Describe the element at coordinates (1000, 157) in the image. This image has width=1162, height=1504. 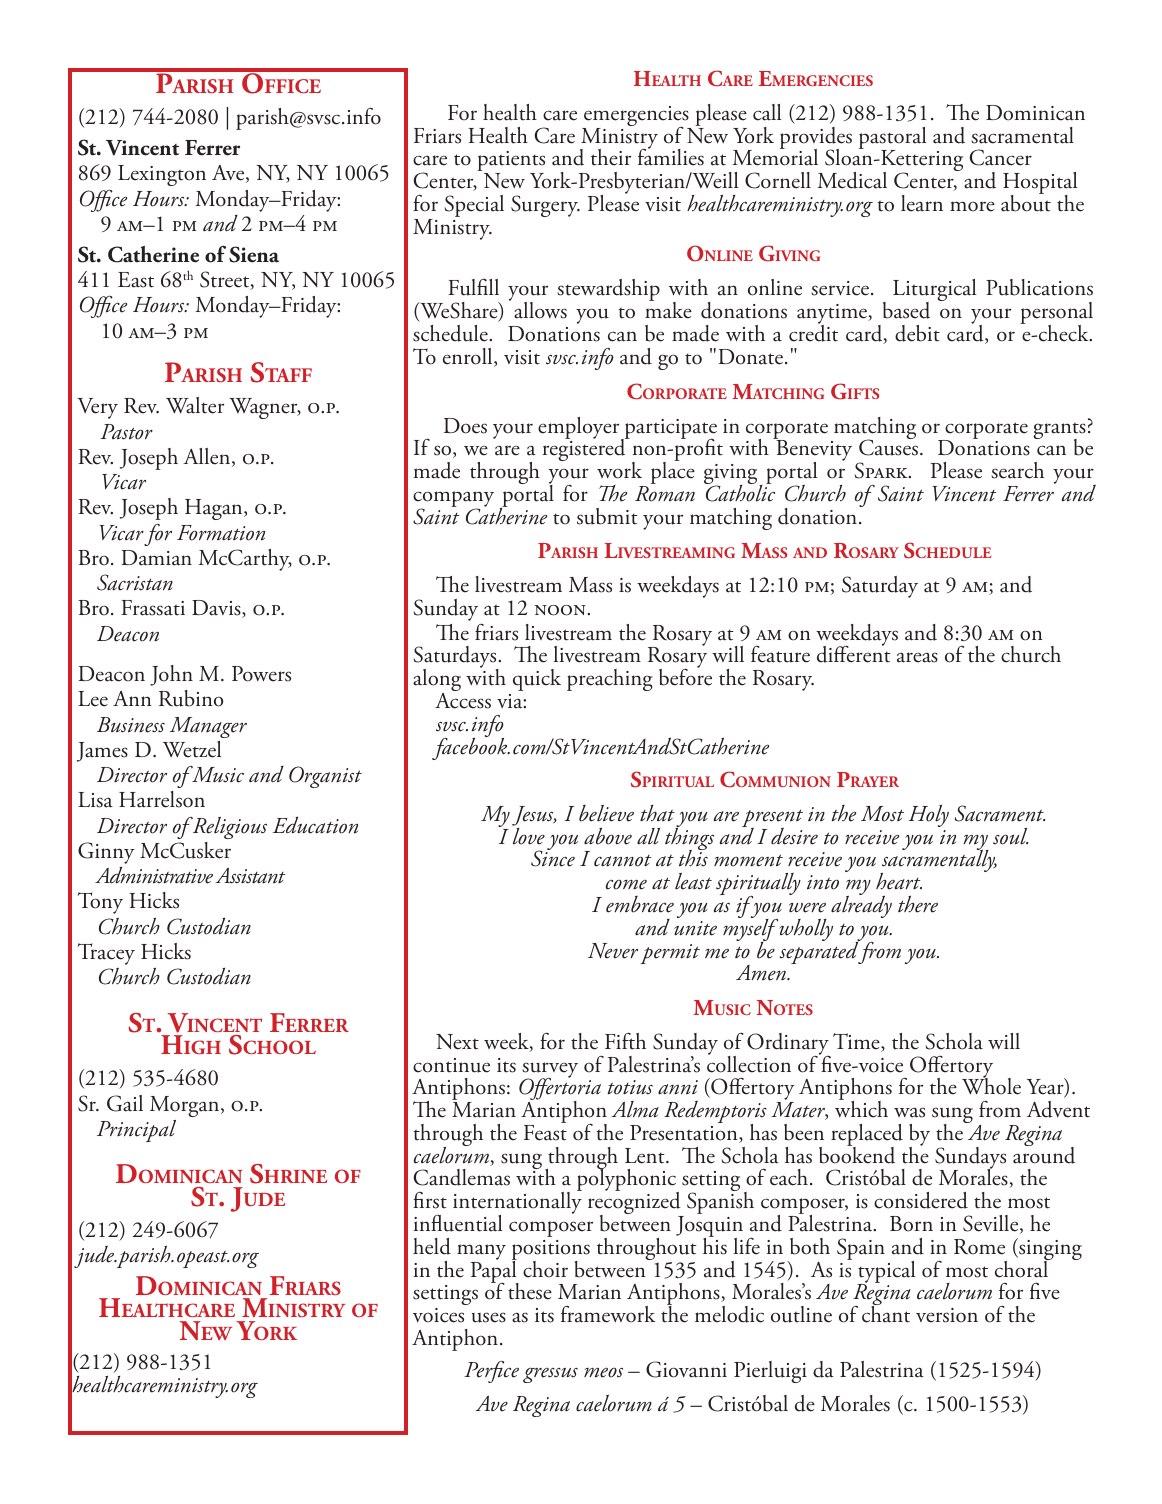
I see `Cancer` at that location.
